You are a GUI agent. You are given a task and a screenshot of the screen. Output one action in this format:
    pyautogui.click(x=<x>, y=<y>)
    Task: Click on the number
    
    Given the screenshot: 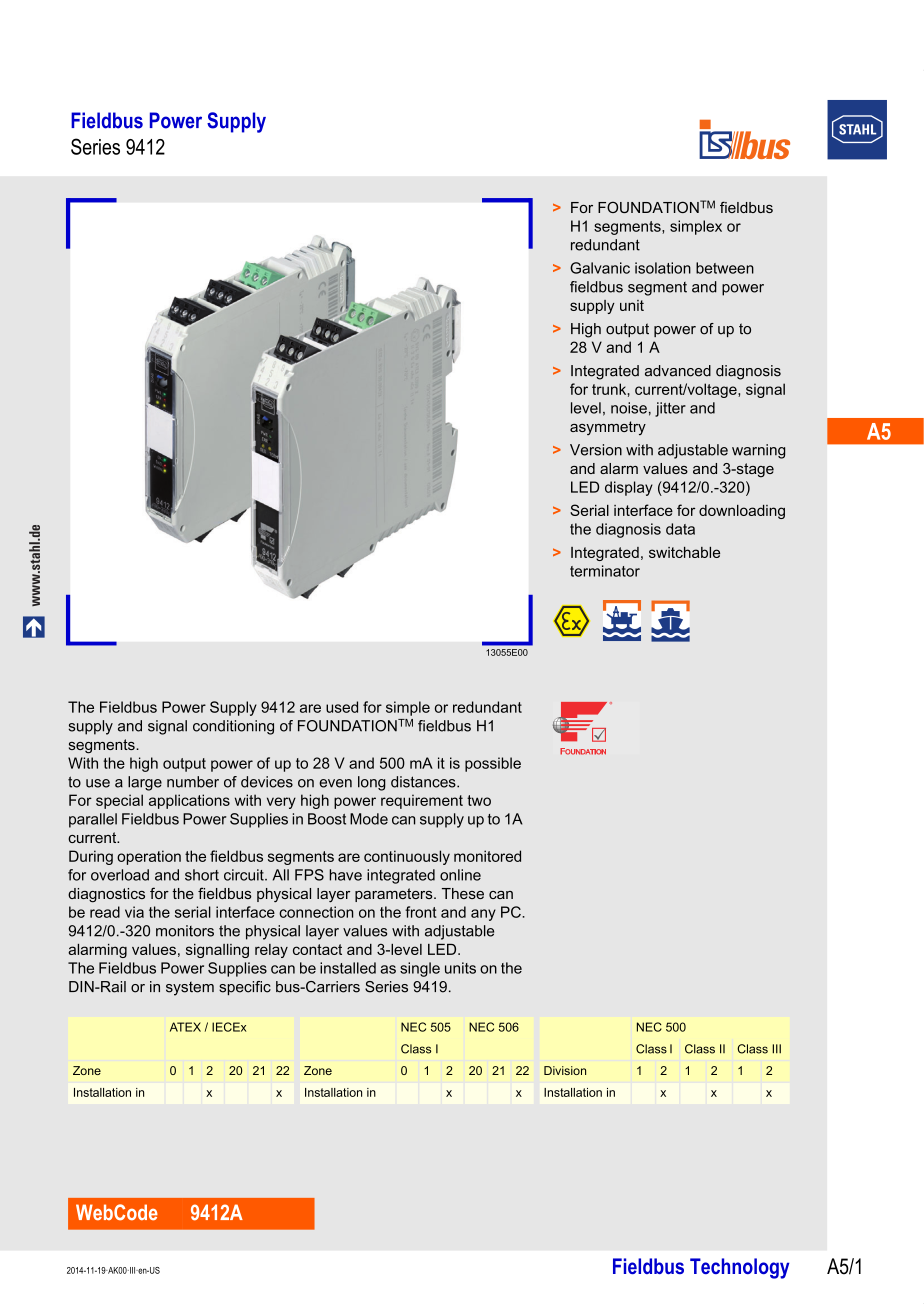 What is the action you would take?
    pyautogui.click(x=193, y=782)
